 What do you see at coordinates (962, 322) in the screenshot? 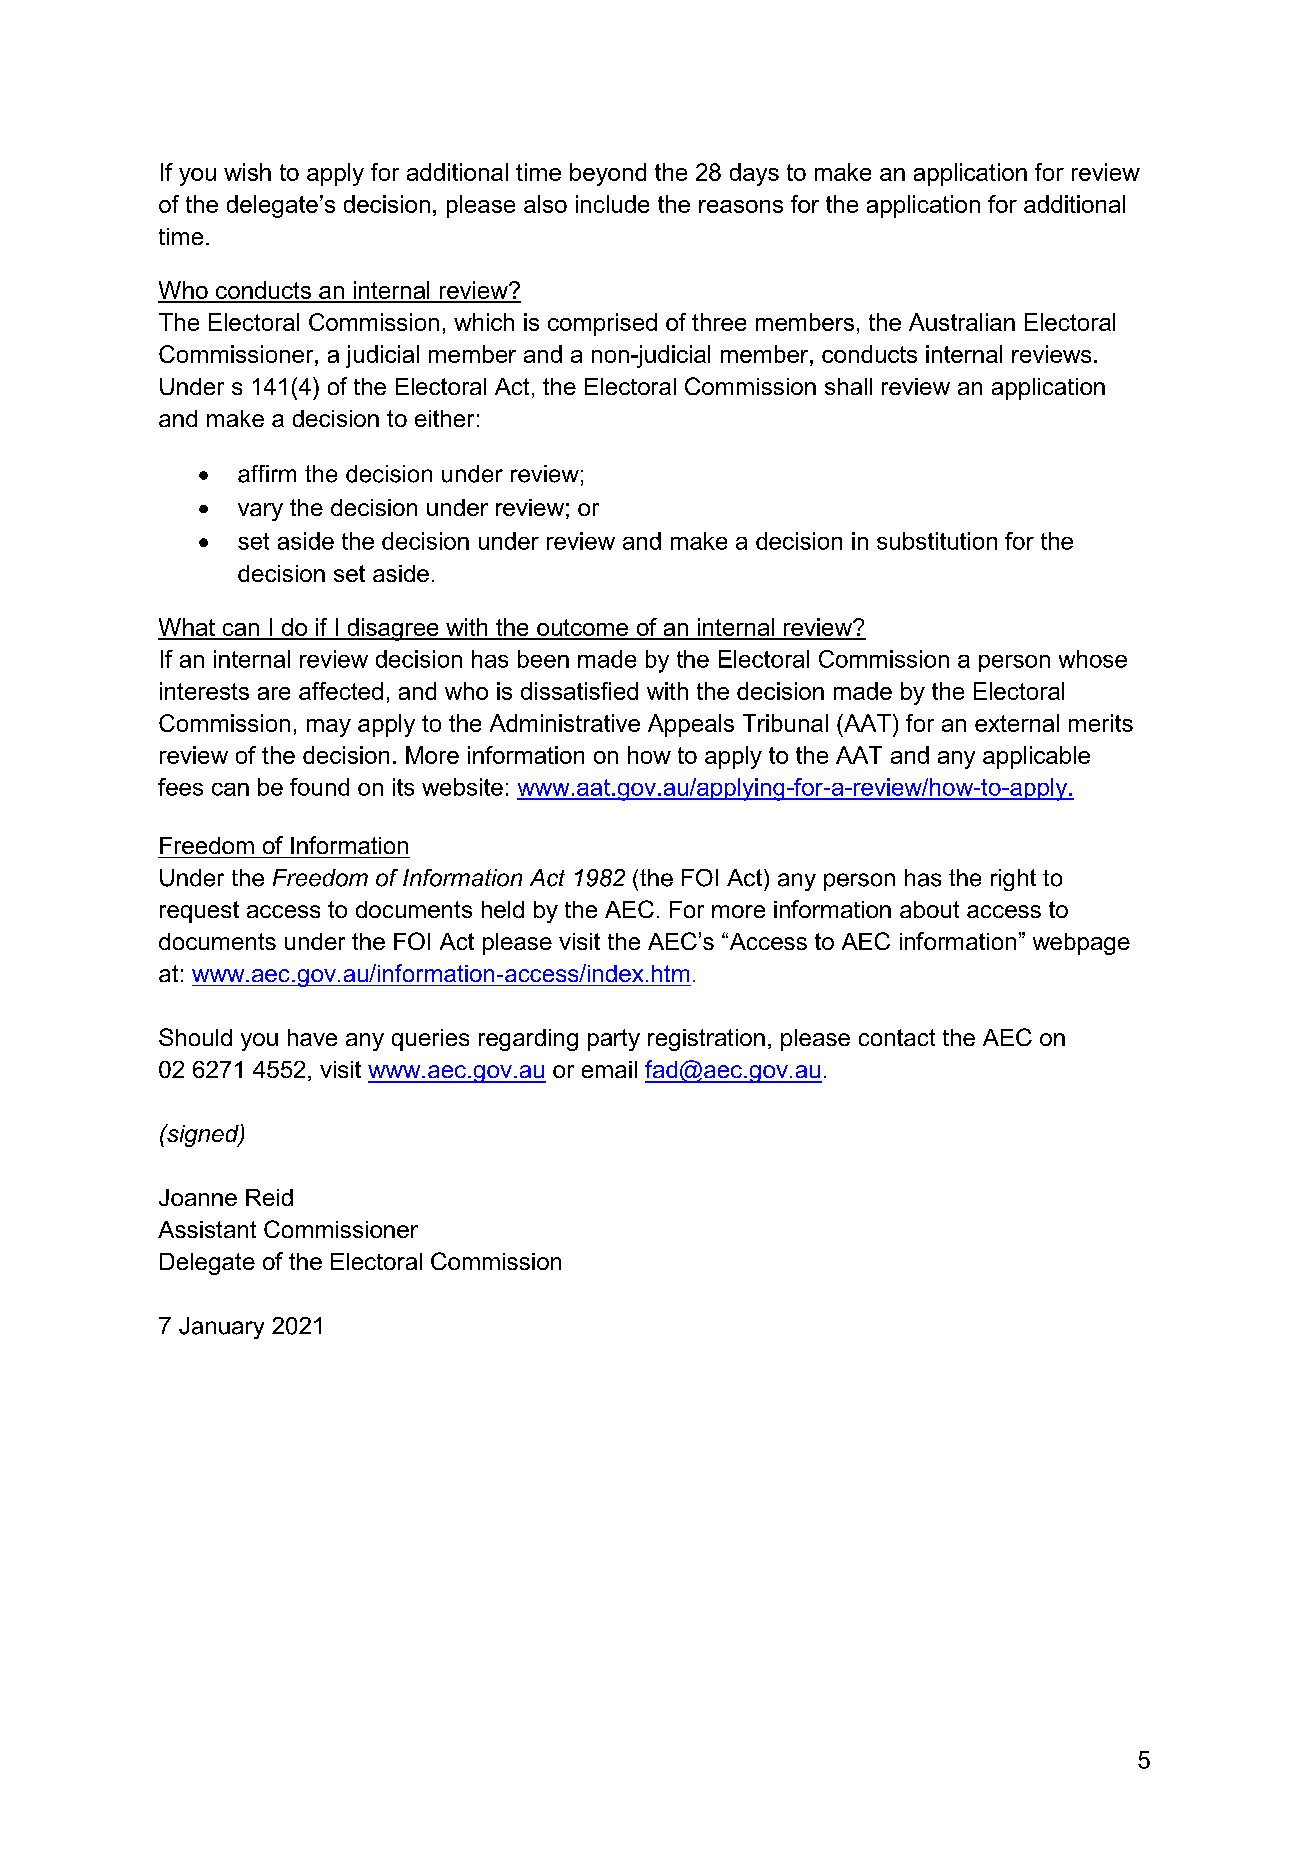
I see `Australian` at bounding box center [962, 322].
